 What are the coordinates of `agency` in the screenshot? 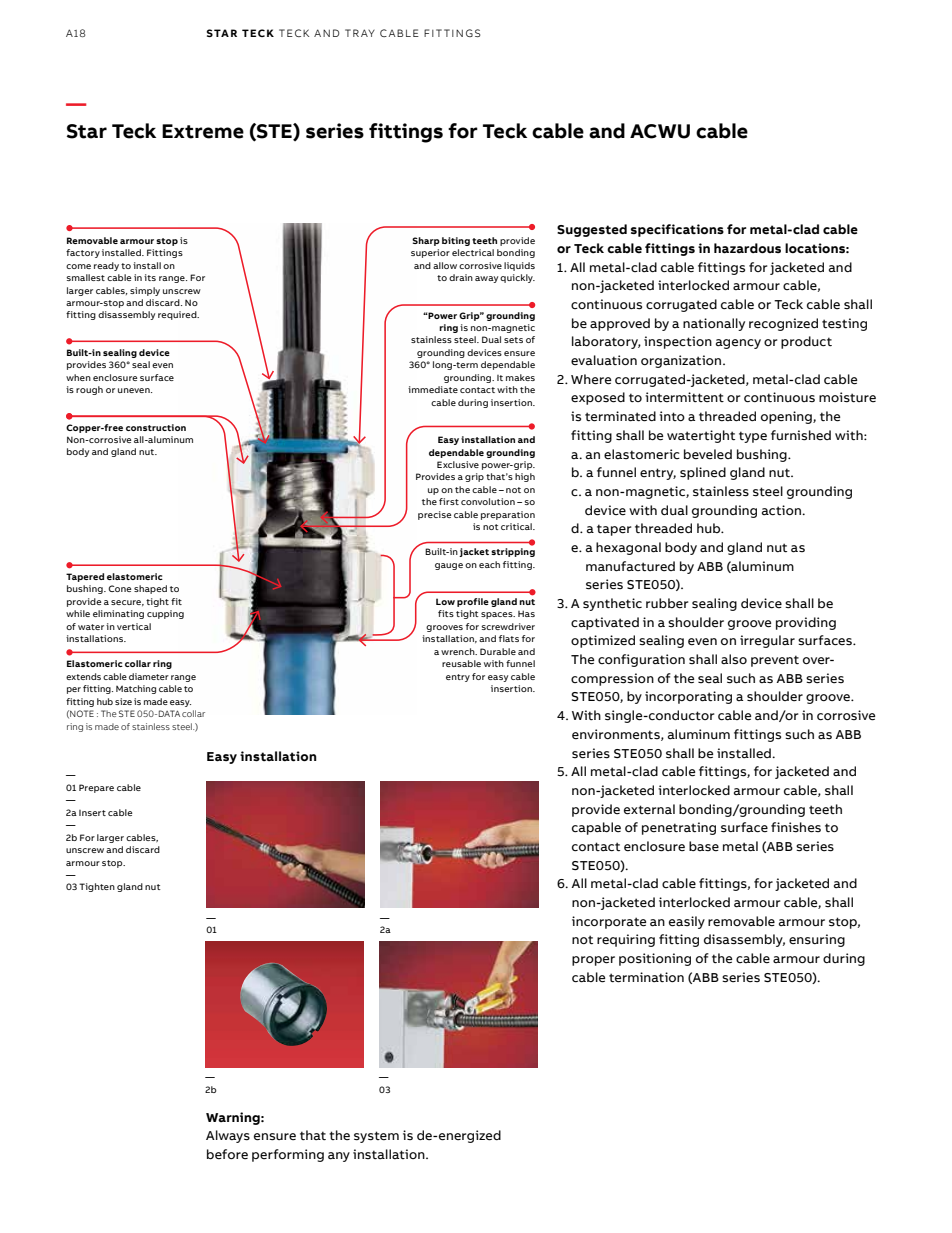 It's located at (738, 344).
